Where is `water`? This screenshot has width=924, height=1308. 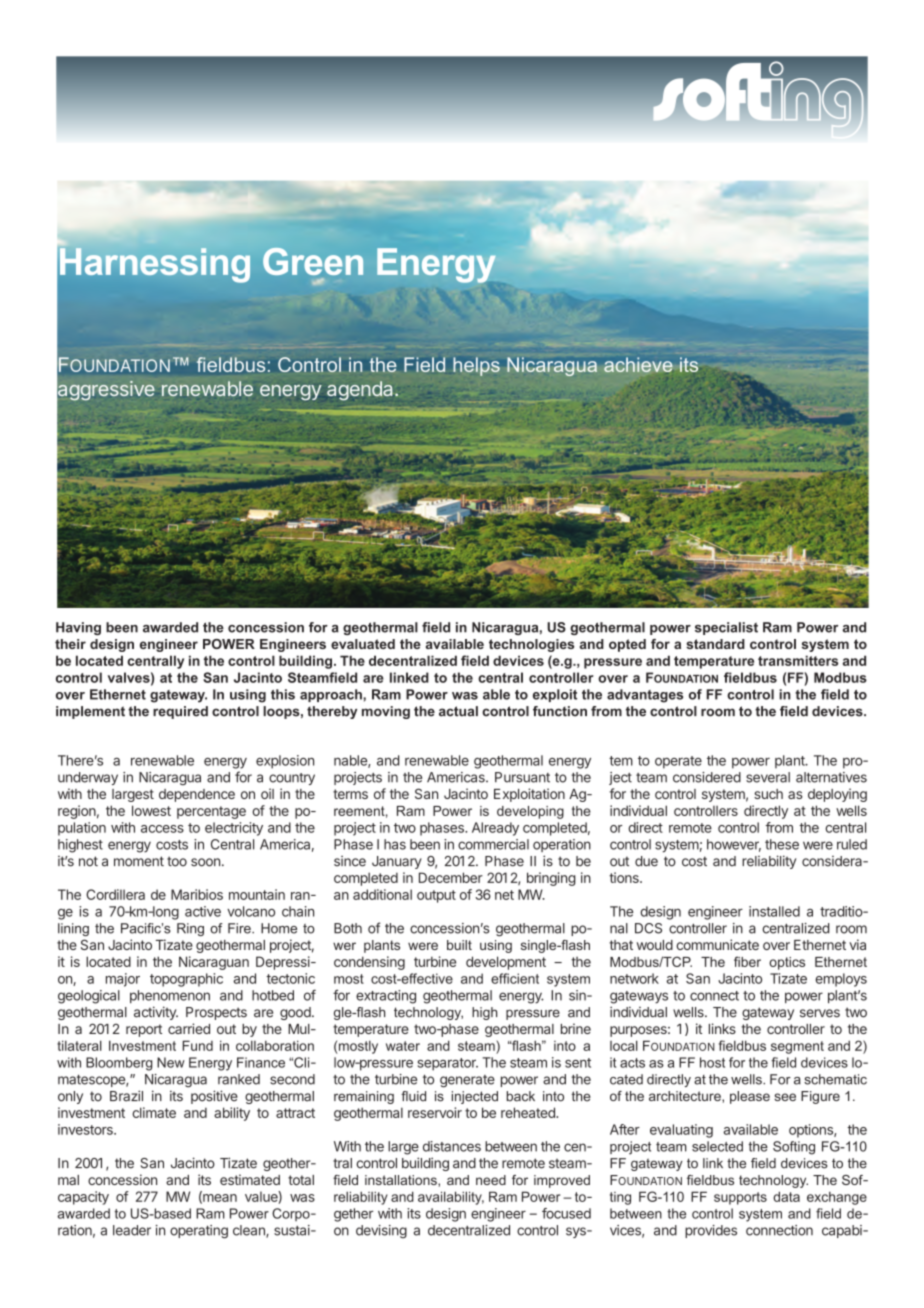
water is located at coordinates (403, 1046).
